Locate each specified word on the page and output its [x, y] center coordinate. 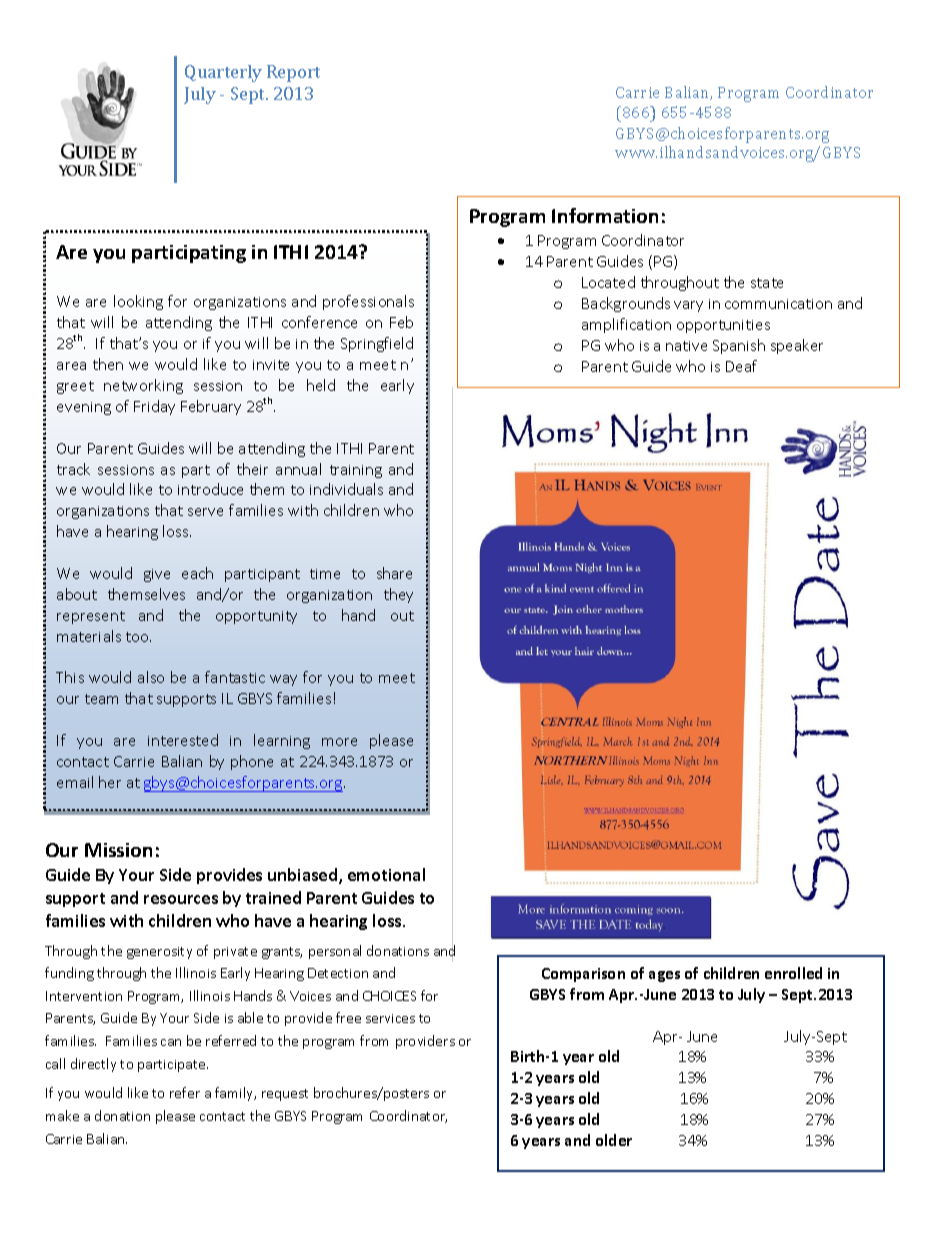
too [138, 637]
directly [93, 1065]
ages [664, 976]
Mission [118, 850]
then [108, 364]
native [686, 346]
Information [605, 215]
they [398, 595]
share [394, 573]
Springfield [377, 344]
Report [293, 73]
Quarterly [223, 73]
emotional [386, 874]
